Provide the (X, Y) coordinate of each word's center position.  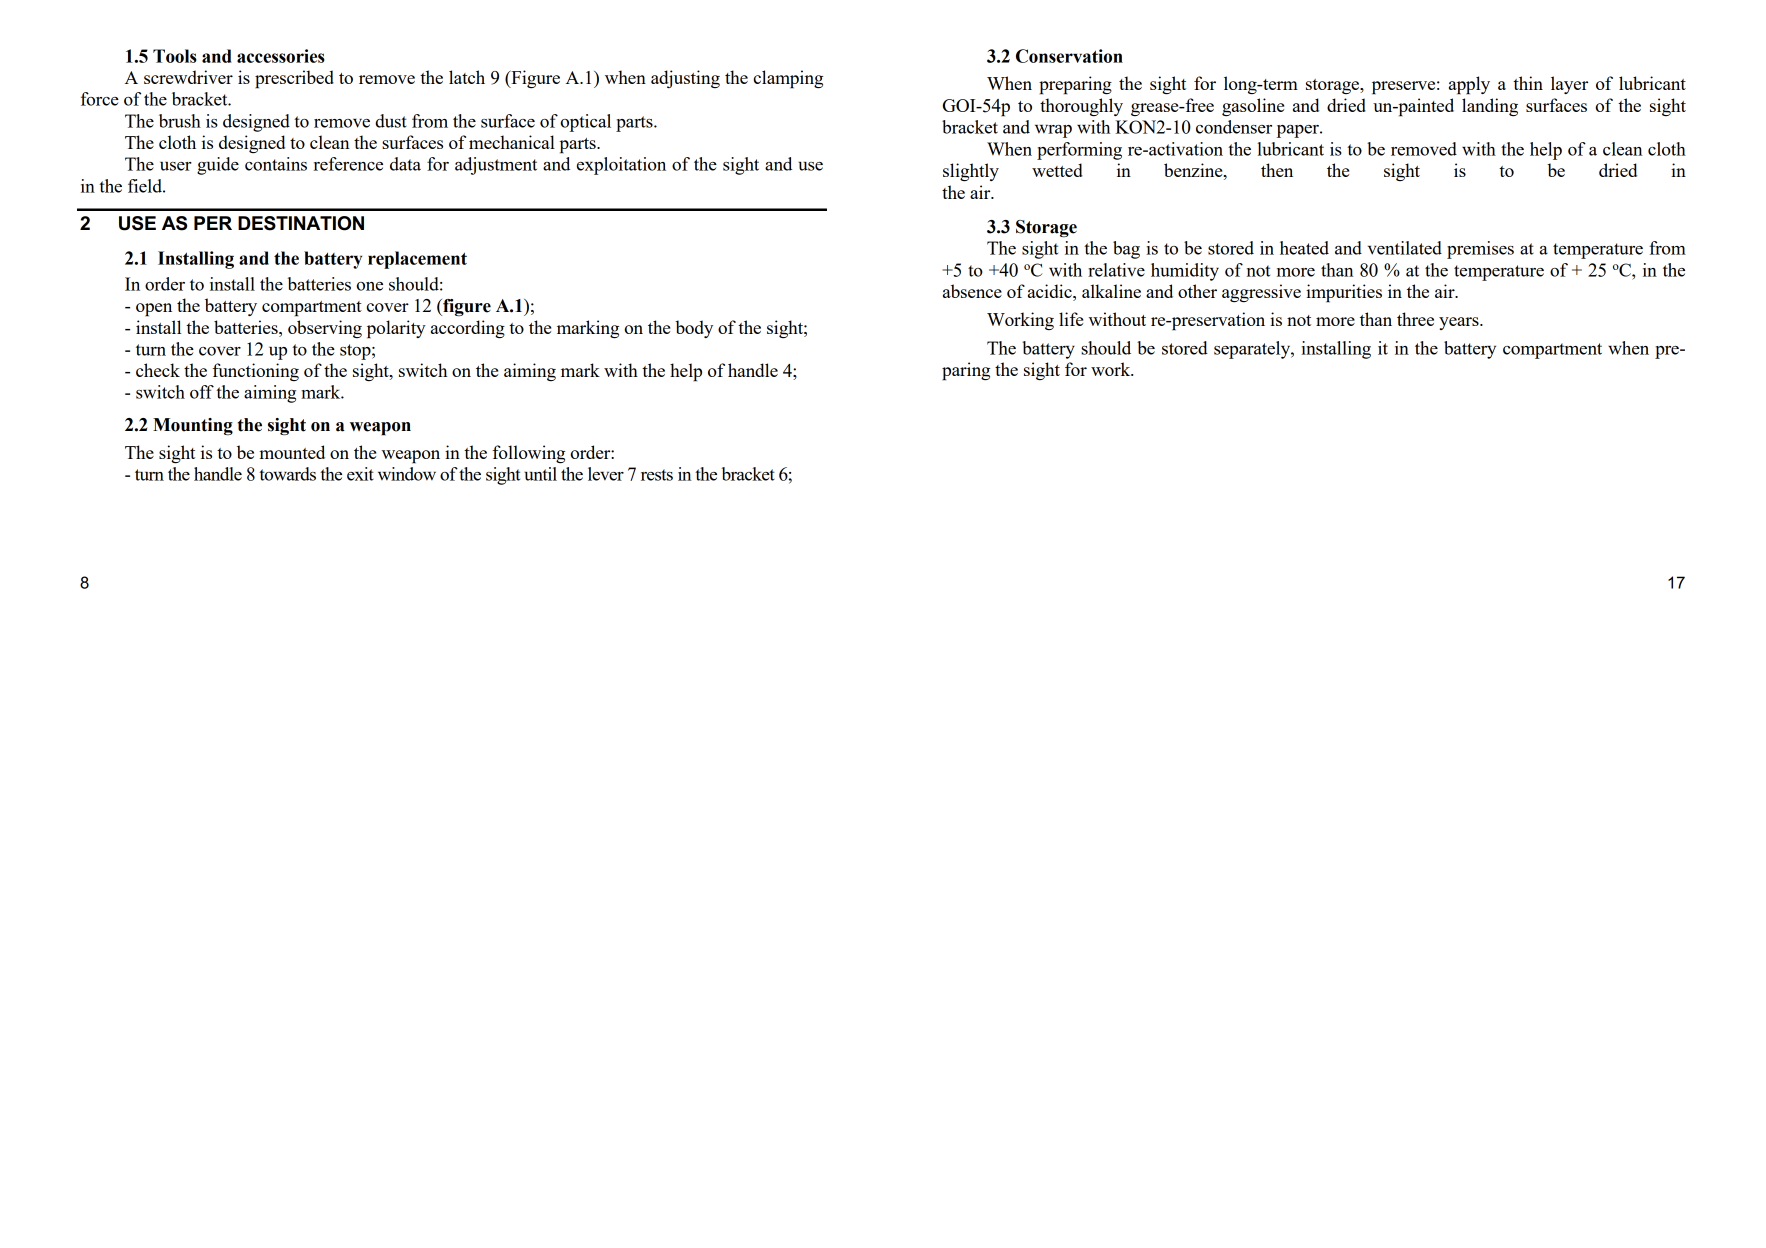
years (1460, 323)
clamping (788, 79)
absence (972, 291)
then (1277, 170)
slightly (971, 172)
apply (1469, 85)
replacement (417, 260)
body (694, 329)
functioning (255, 372)
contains (276, 164)
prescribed (294, 79)
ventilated (1405, 248)
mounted (292, 452)
